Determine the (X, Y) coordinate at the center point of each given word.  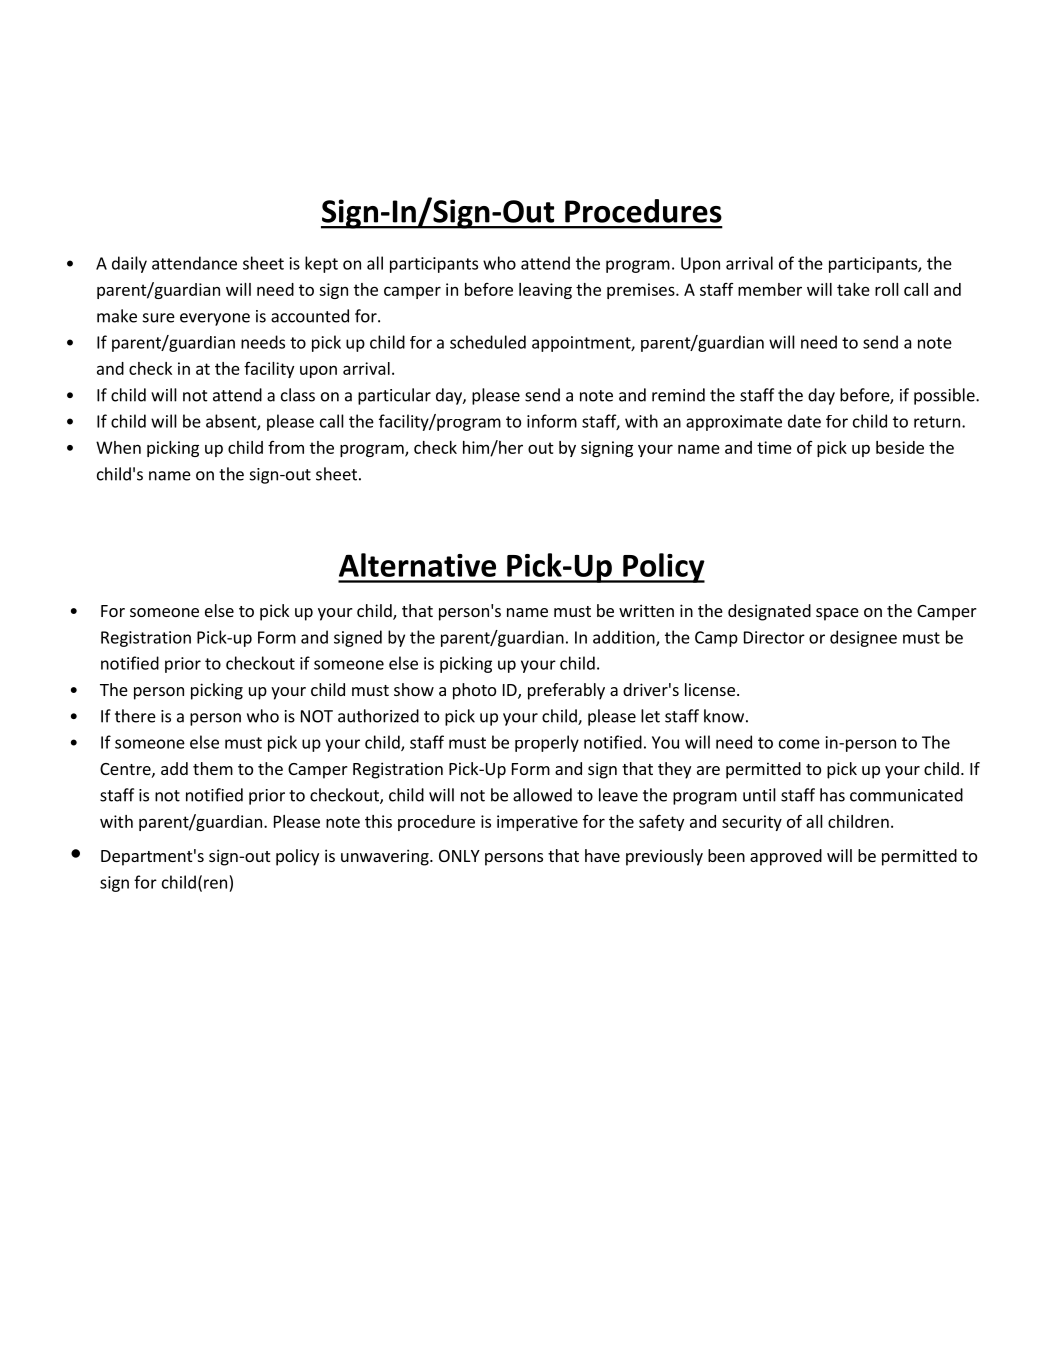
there (135, 716)
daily (129, 264)
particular (394, 396)
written (646, 610)
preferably (566, 691)
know (724, 716)
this (378, 821)
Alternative (417, 565)
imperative (537, 823)
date (804, 421)
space (837, 614)
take (853, 289)
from (286, 447)
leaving (545, 291)
